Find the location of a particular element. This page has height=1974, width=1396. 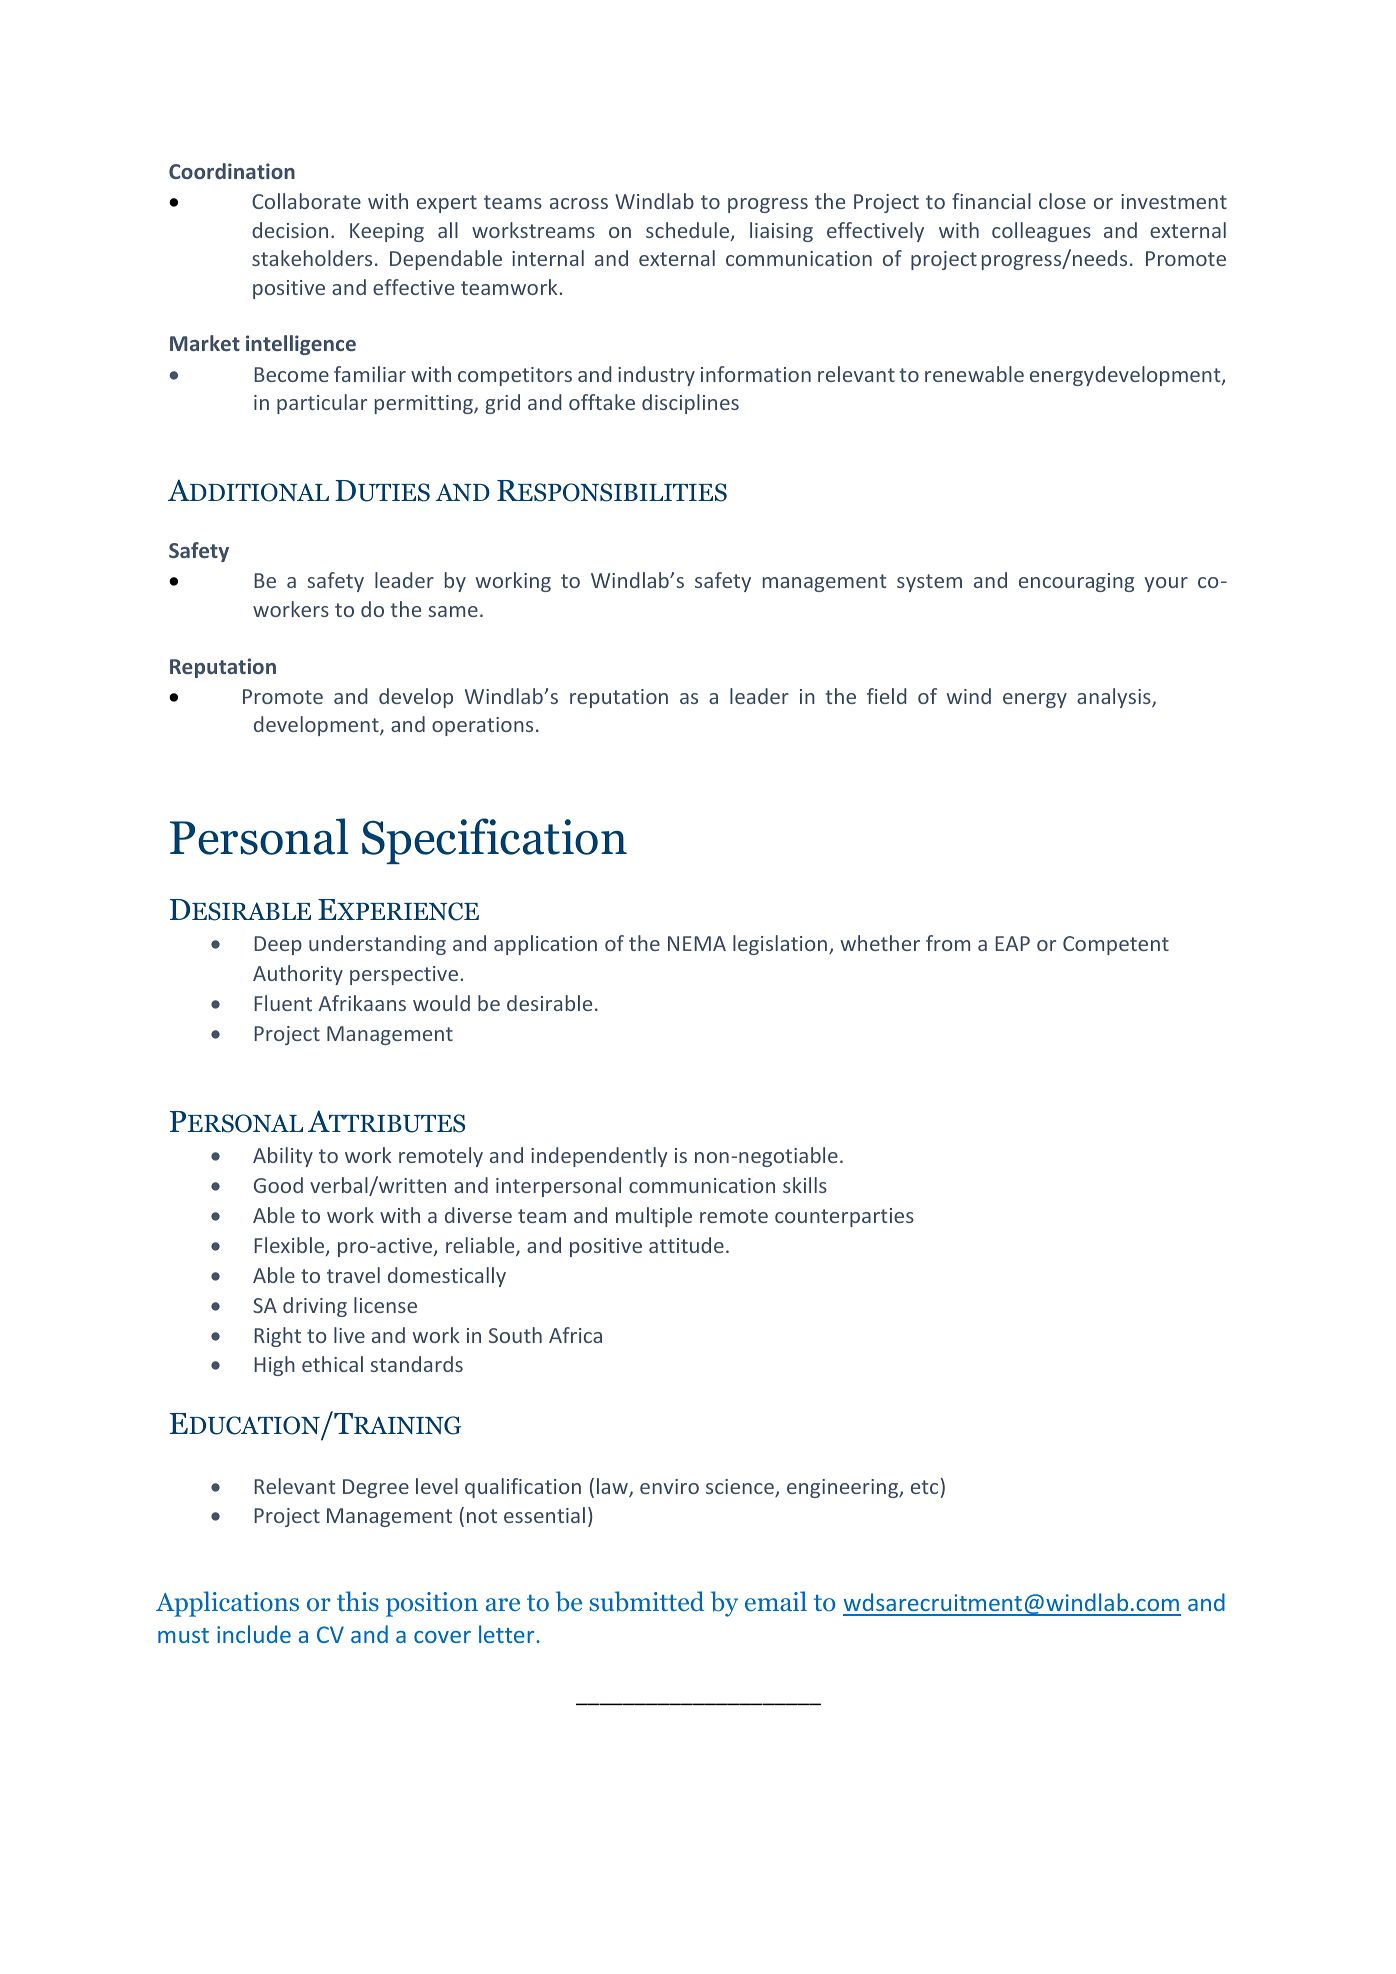

attitude is located at coordinates (686, 1245).
